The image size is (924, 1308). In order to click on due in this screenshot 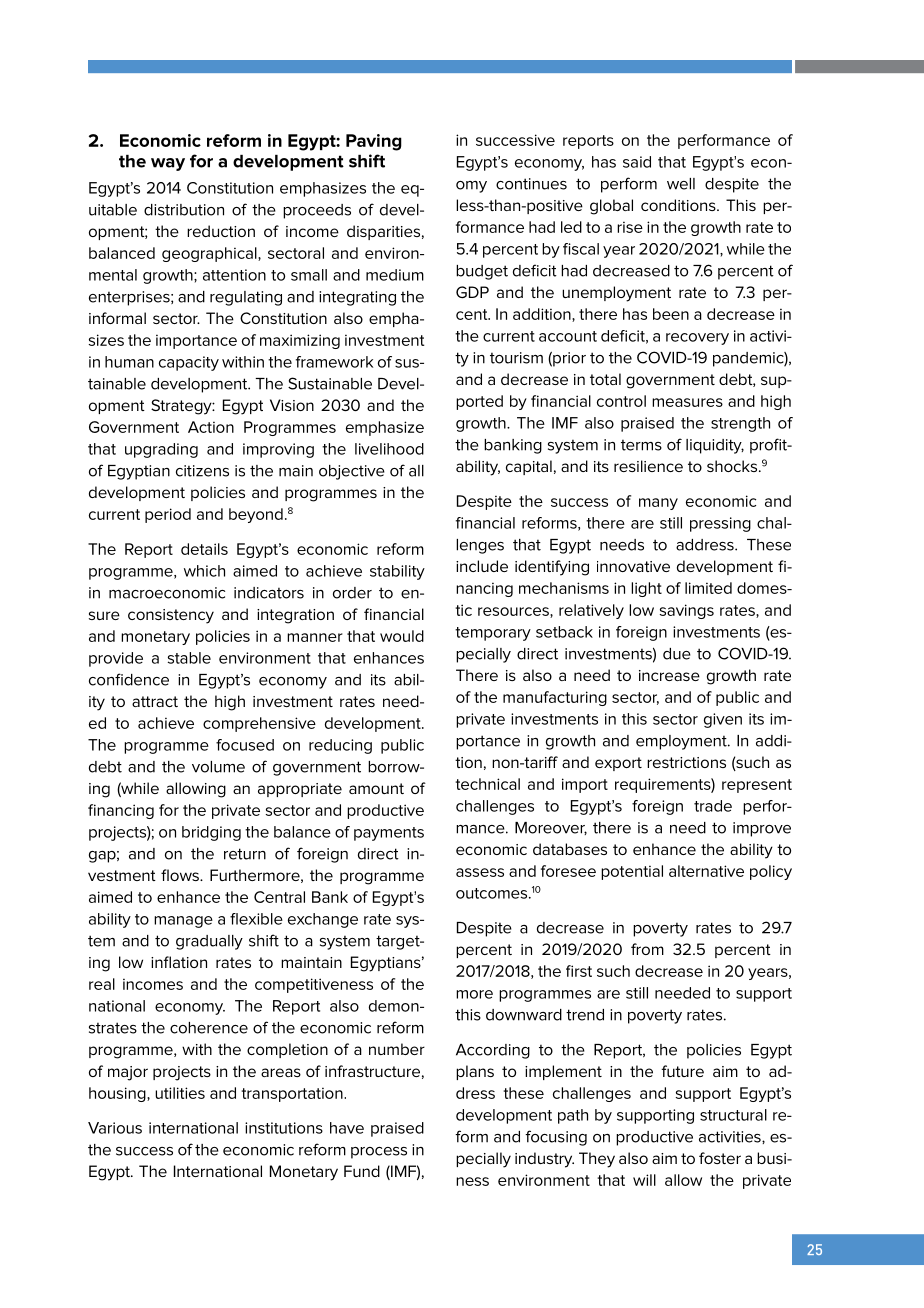, I will do `click(677, 654)`.
